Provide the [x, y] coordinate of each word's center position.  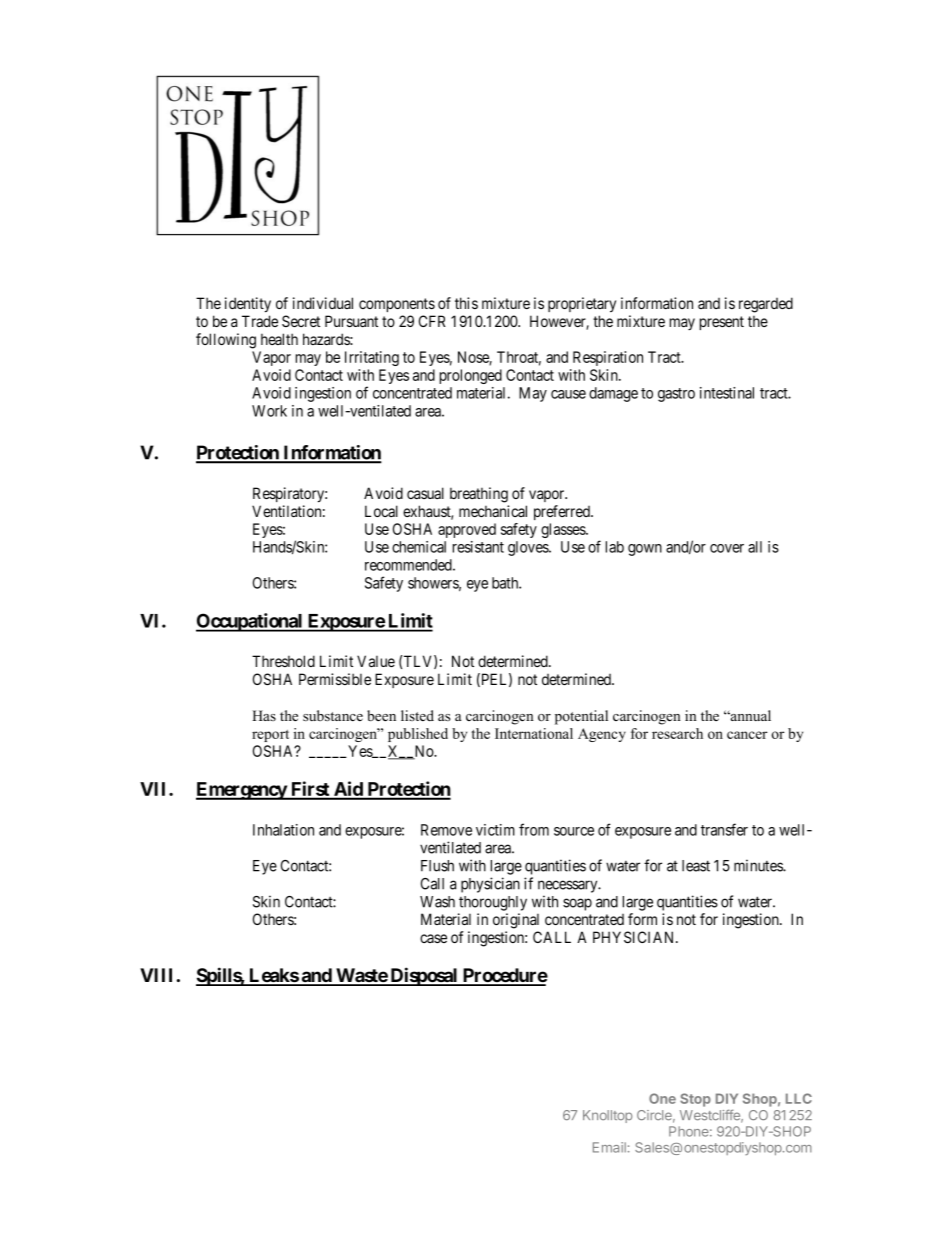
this [466, 303]
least [696, 866]
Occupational [250, 622]
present [722, 323]
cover [727, 548]
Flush [437, 866]
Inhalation [283, 830]
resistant [478, 547]
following [226, 341]
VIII [156, 975]
